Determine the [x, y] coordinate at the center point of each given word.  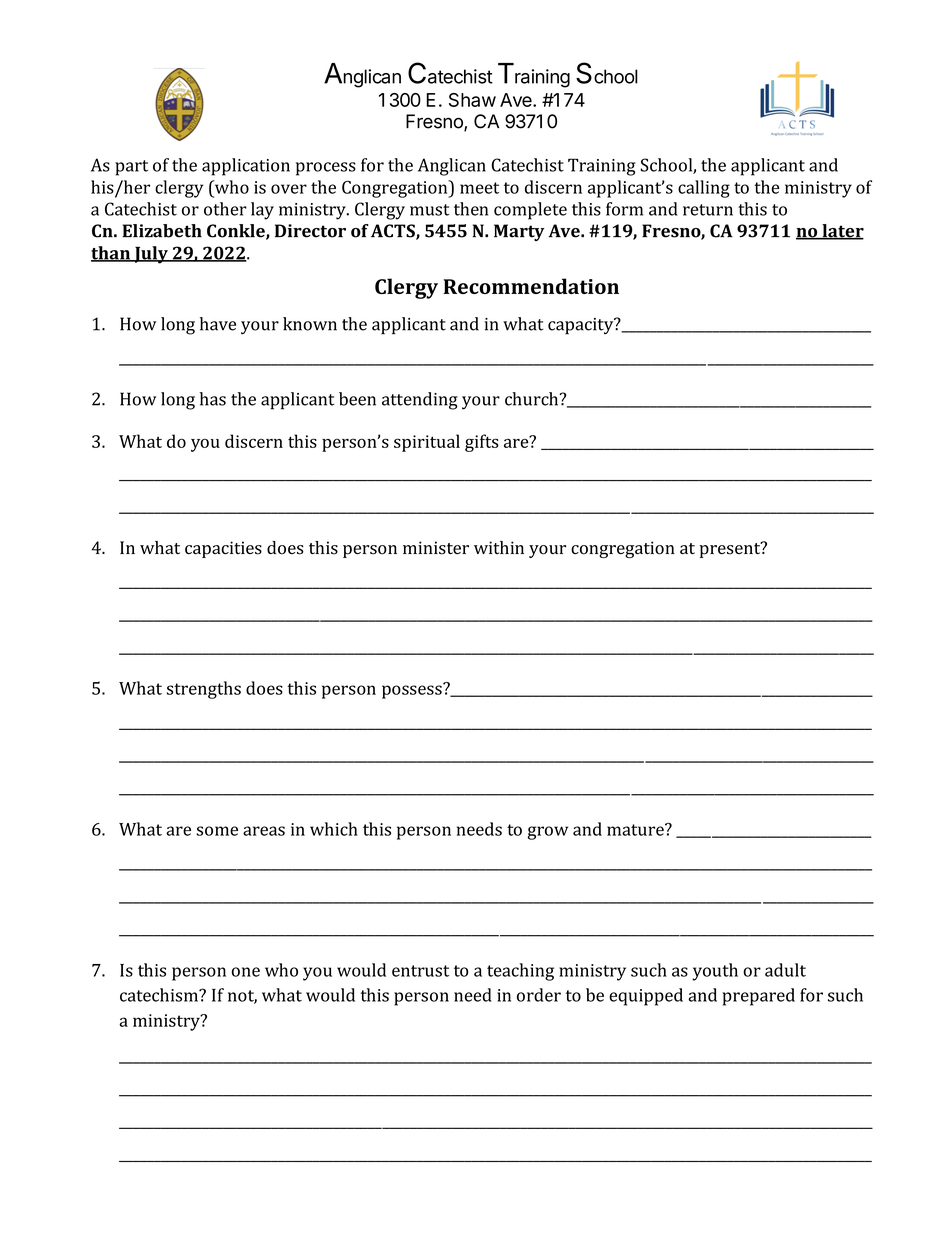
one [246, 972]
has [213, 399]
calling [704, 189]
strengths [204, 690]
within [499, 547]
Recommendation [531, 286]
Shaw [472, 100]
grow [548, 833]
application [246, 167]
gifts [482, 443]
